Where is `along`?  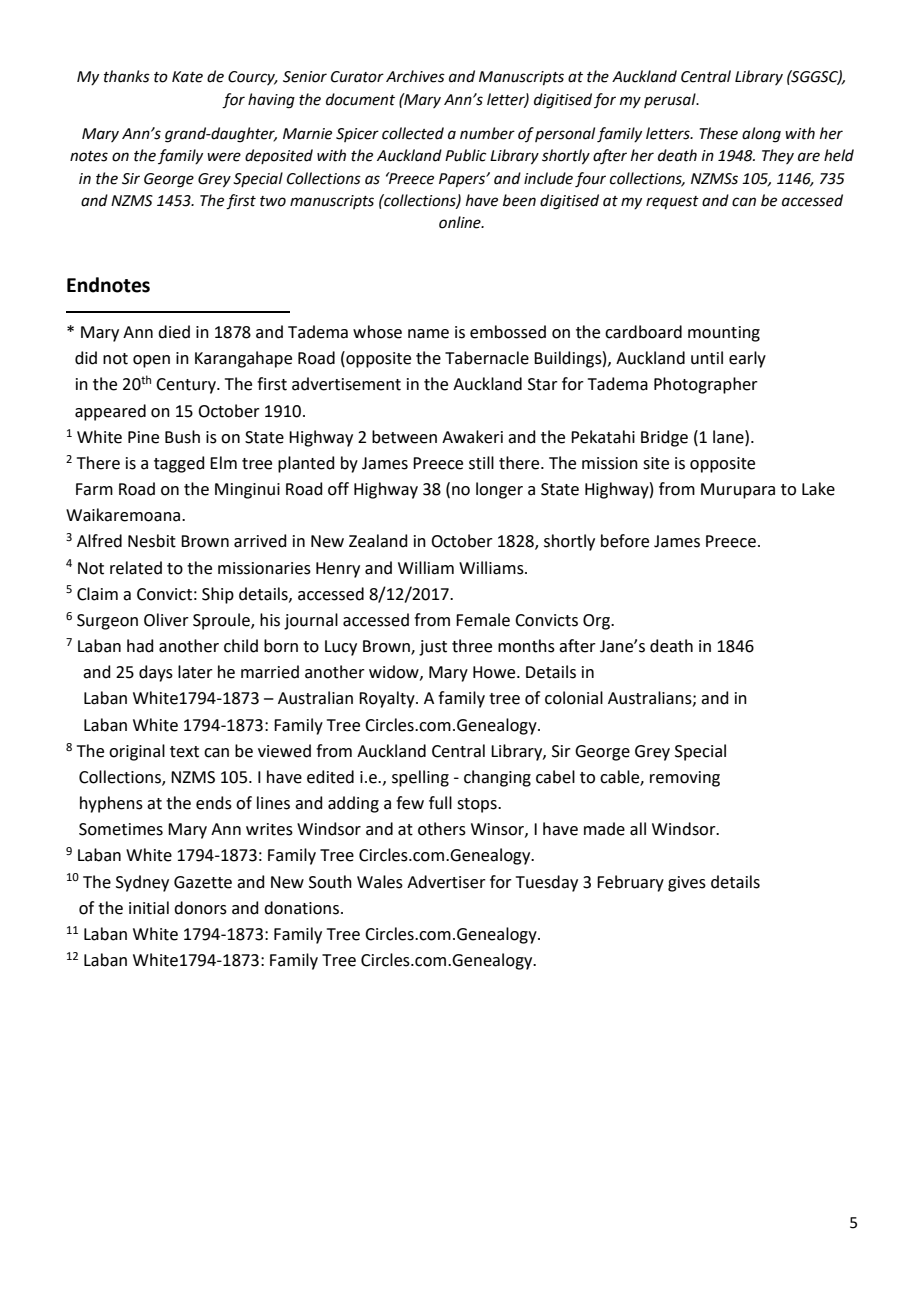 along is located at coordinates (761, 135).
